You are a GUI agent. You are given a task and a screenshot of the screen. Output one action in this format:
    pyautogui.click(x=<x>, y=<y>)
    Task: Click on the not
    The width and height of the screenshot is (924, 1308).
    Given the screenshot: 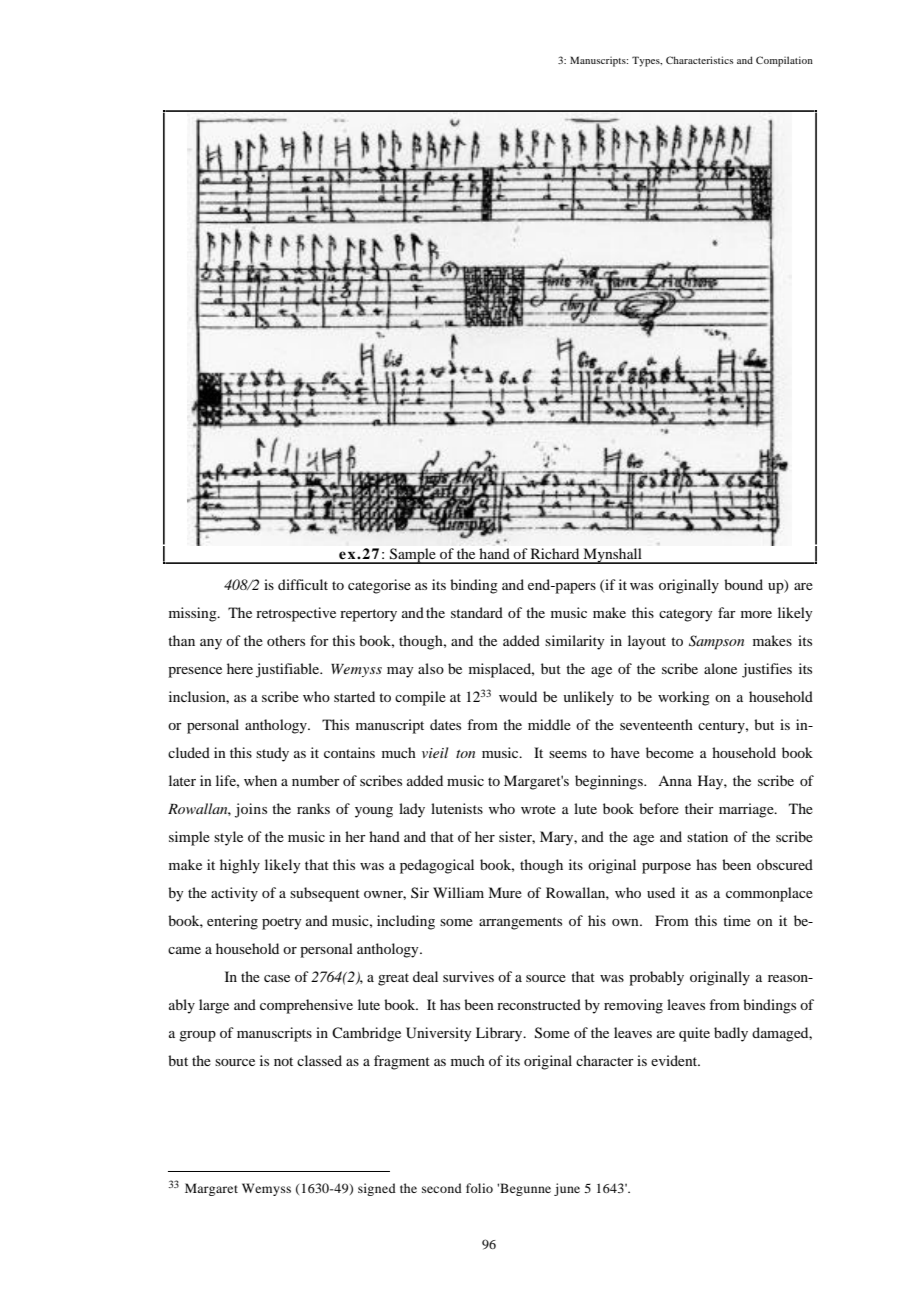 What is the action you would take?
    pyautogui.click(x=283, y=1061)
